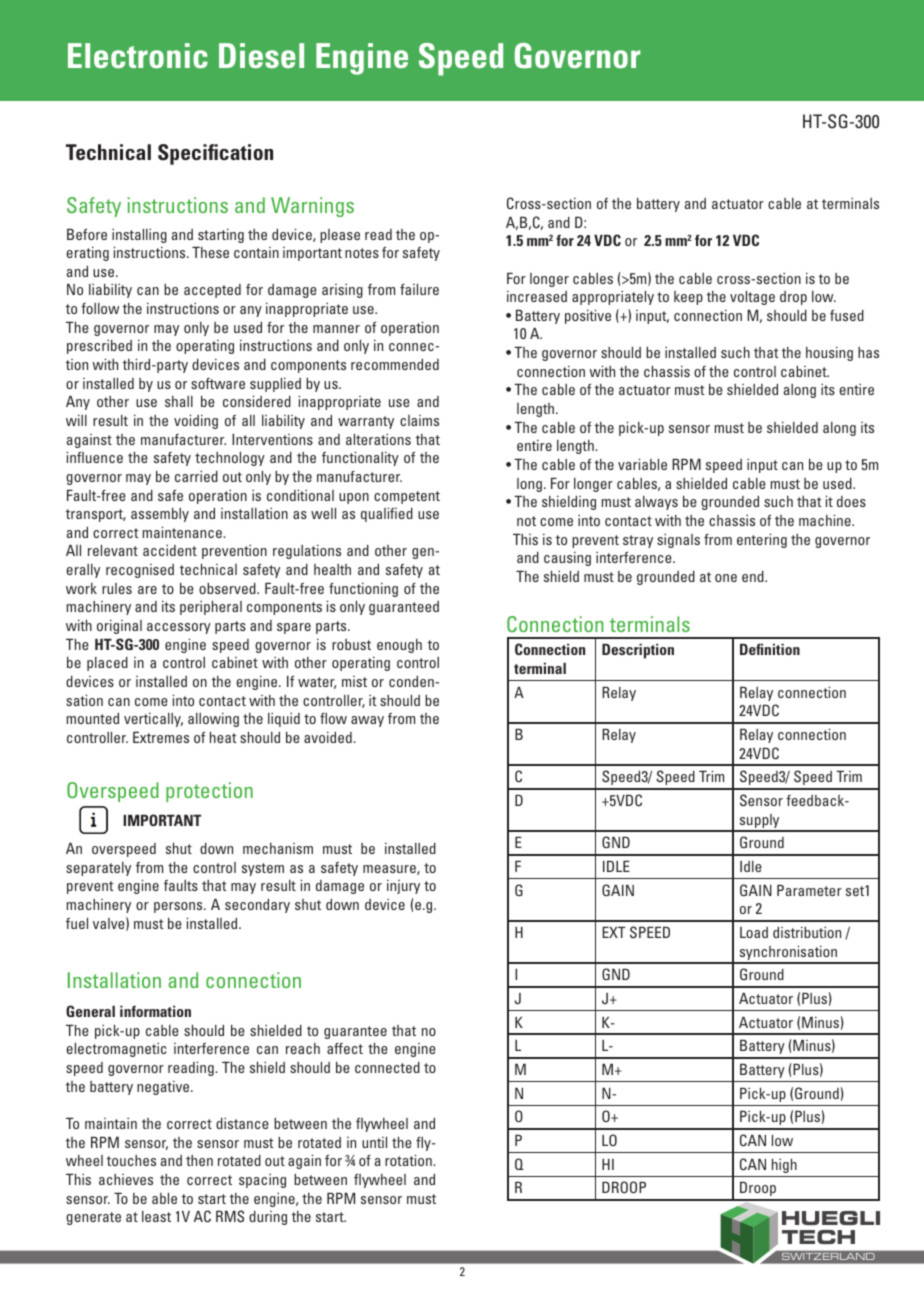  I want to click on accessory, so click(179, 628).
